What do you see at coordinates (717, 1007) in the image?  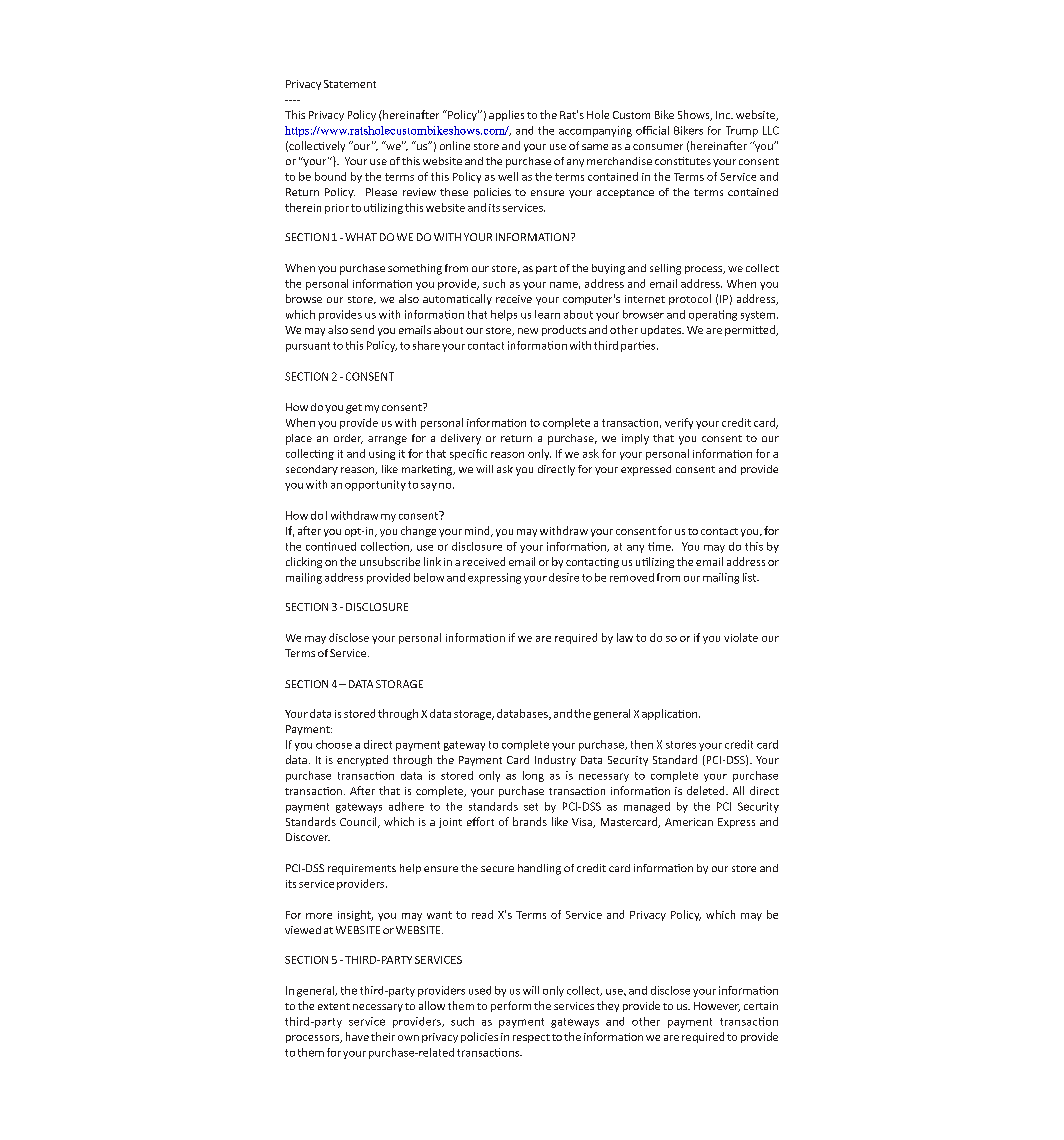 I see `However` at bounding box center [717, 1007].
